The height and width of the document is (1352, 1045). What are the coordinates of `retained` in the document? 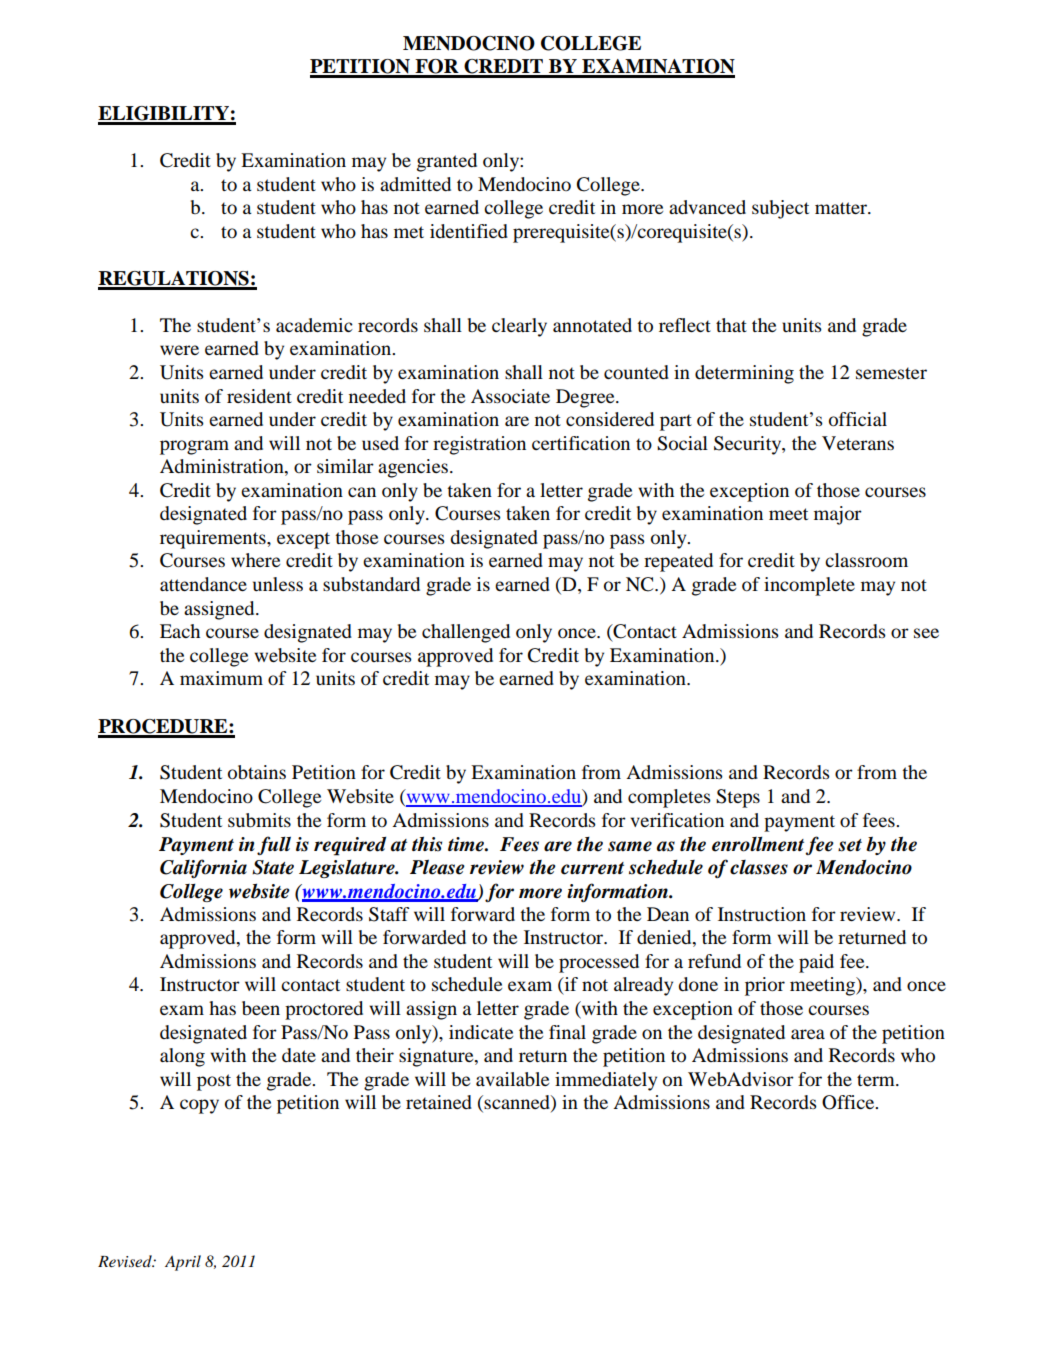 It's located at (439, 1102).
